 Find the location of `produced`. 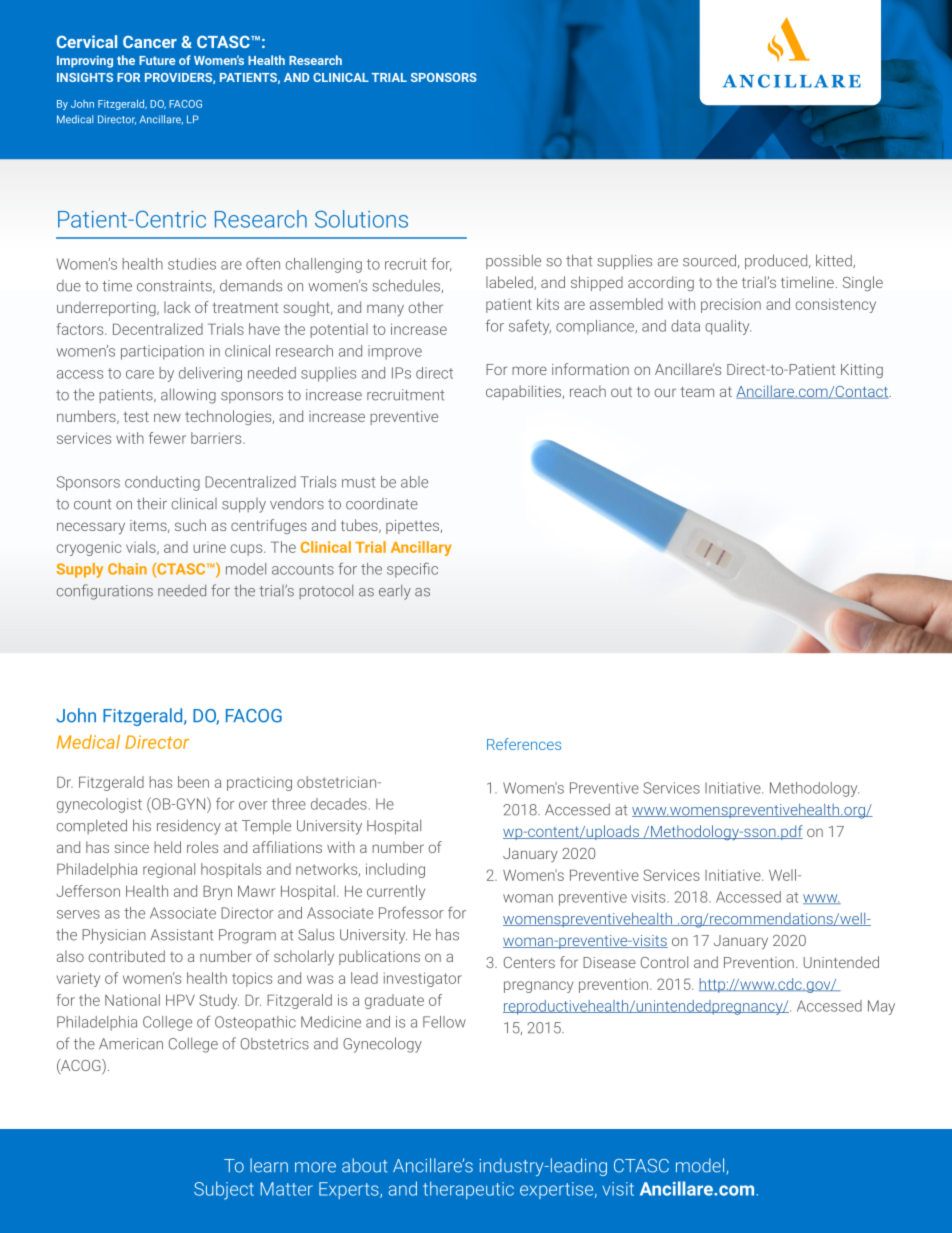

produced is located at coordinates (777, 262).
